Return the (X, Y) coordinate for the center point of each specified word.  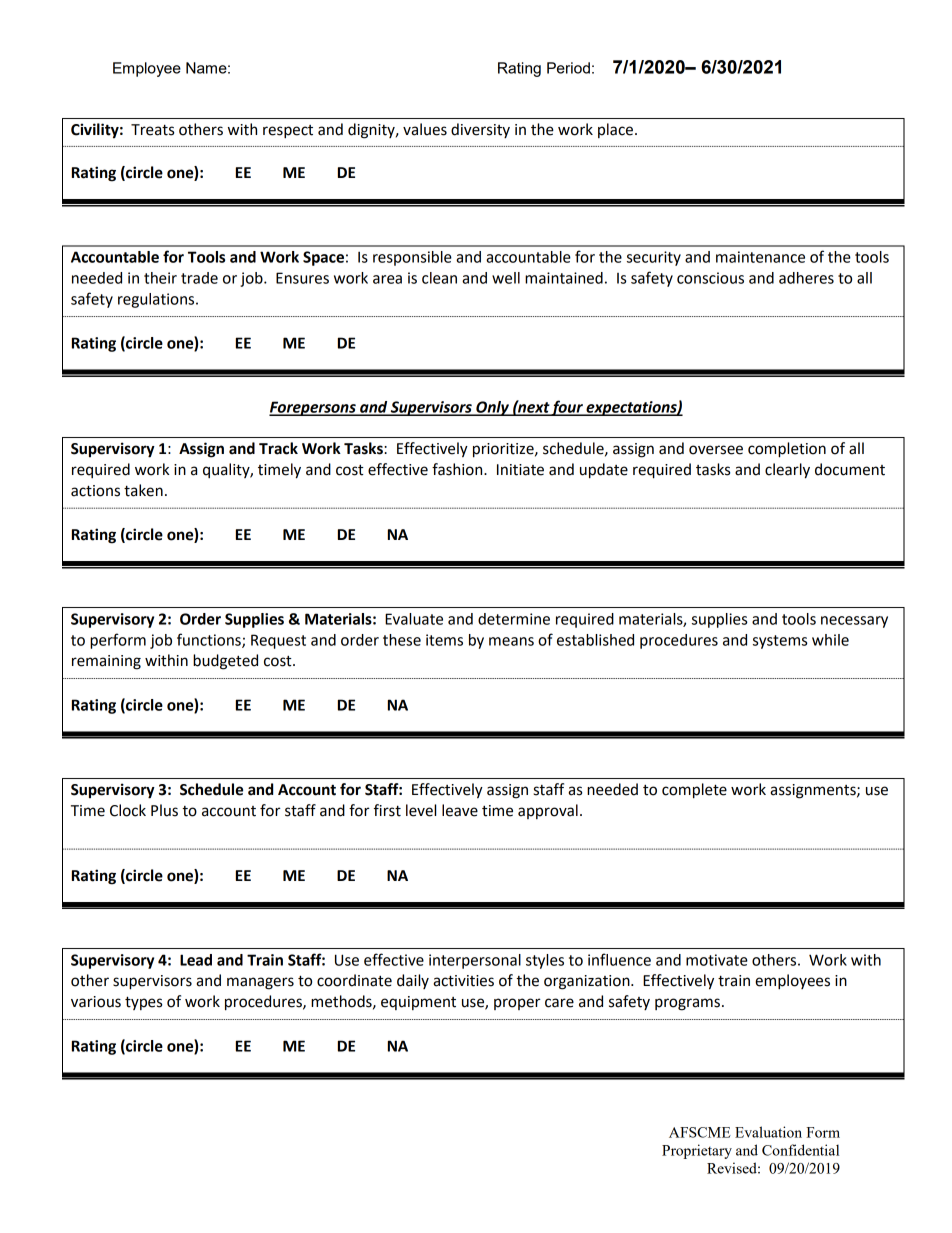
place (615, 130)
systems (780, 642)
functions (210, 640)
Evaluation (768, 1132)
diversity (480, 130)
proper (517, 1004)
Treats (152, 130)
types (143, 1003)
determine (514, 619)
